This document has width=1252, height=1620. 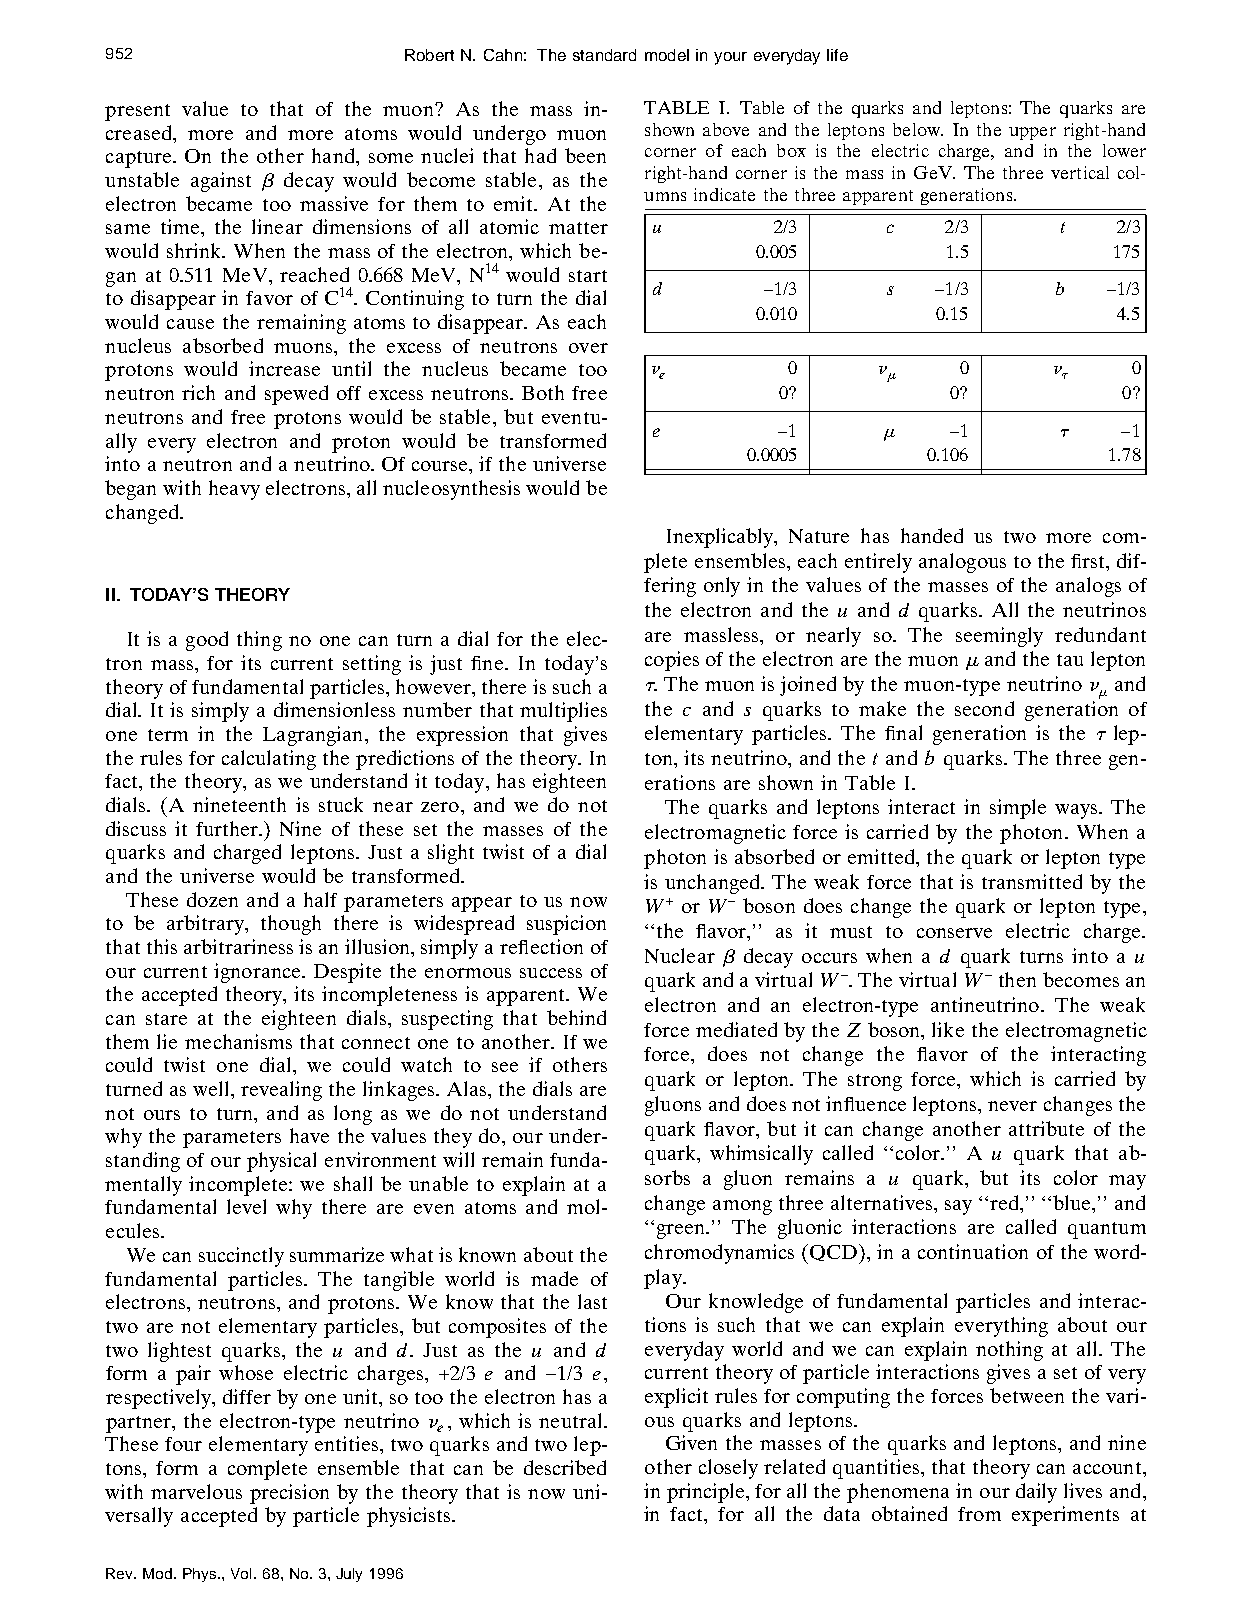 I want to click on good, so click(x=207, y=641).
